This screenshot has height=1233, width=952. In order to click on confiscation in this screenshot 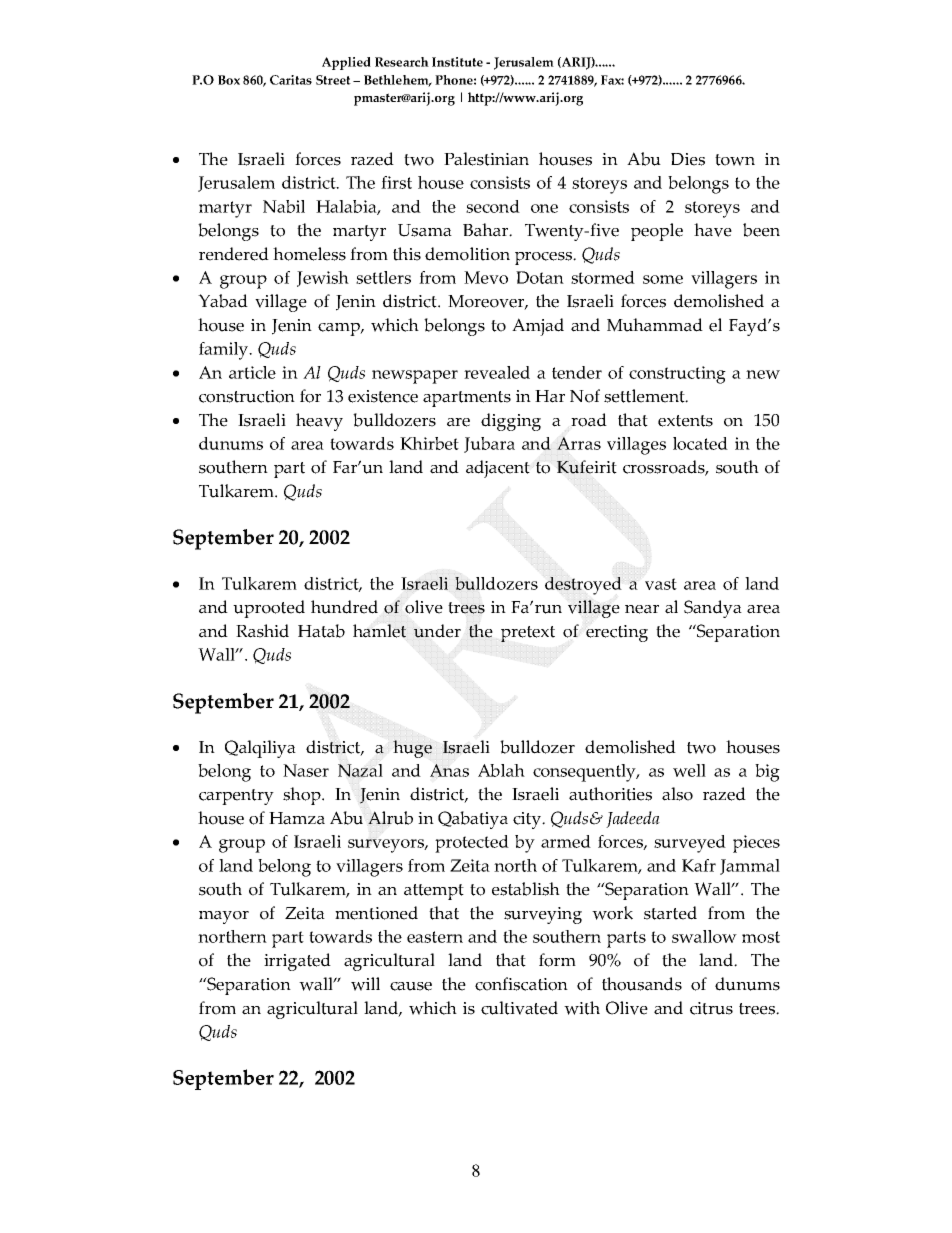, I will do `click(521, 984)`.
